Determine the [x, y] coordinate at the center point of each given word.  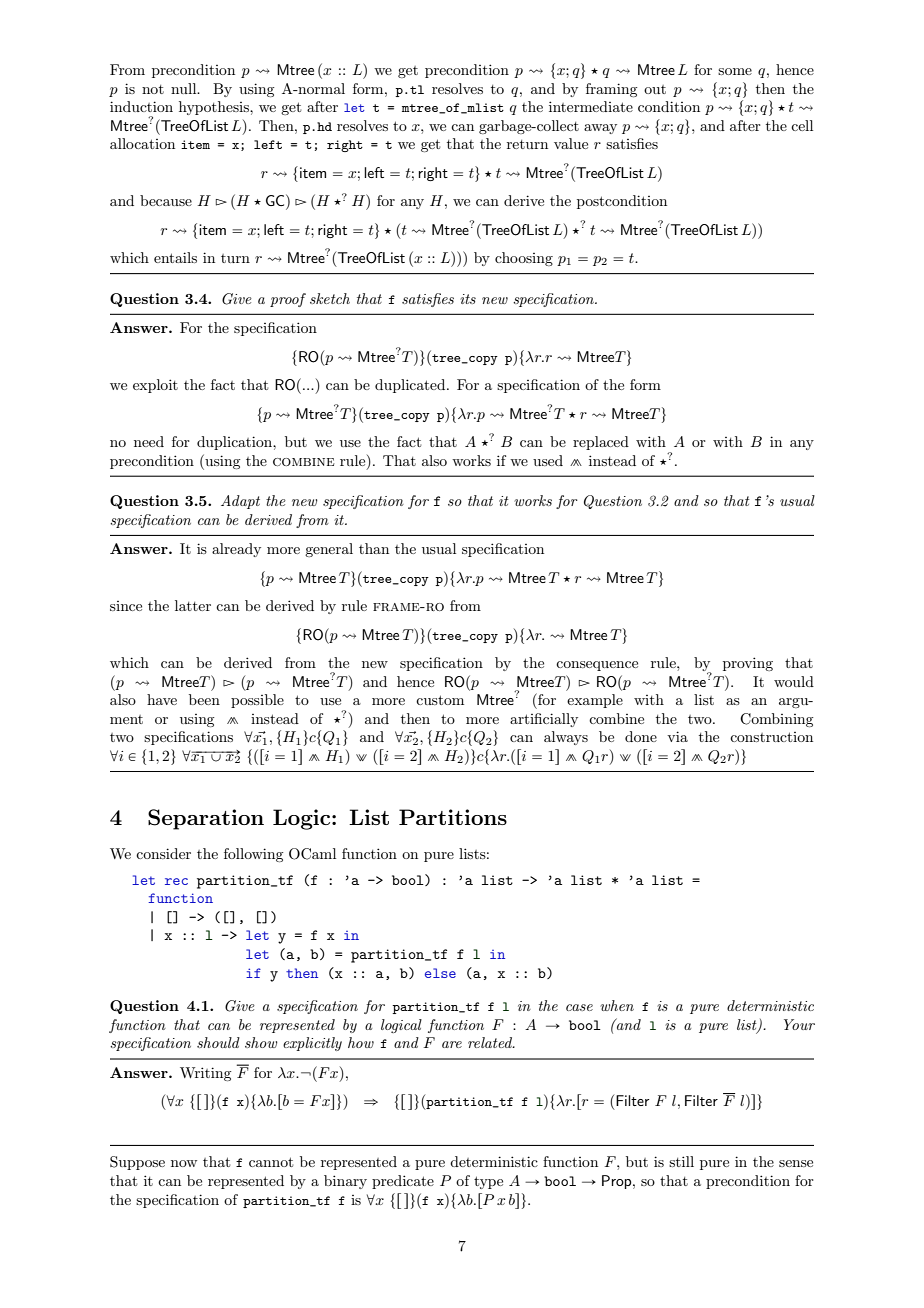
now [184, 1163]
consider [163, 853]
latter [193, 605]
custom [440, 700]
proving [748, 664]
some [735, 71]
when [617, 1005]
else [440, 973]
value [571, 143]
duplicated [411, 386]
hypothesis [215, 108]
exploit [155, 386]
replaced [601, 443]
